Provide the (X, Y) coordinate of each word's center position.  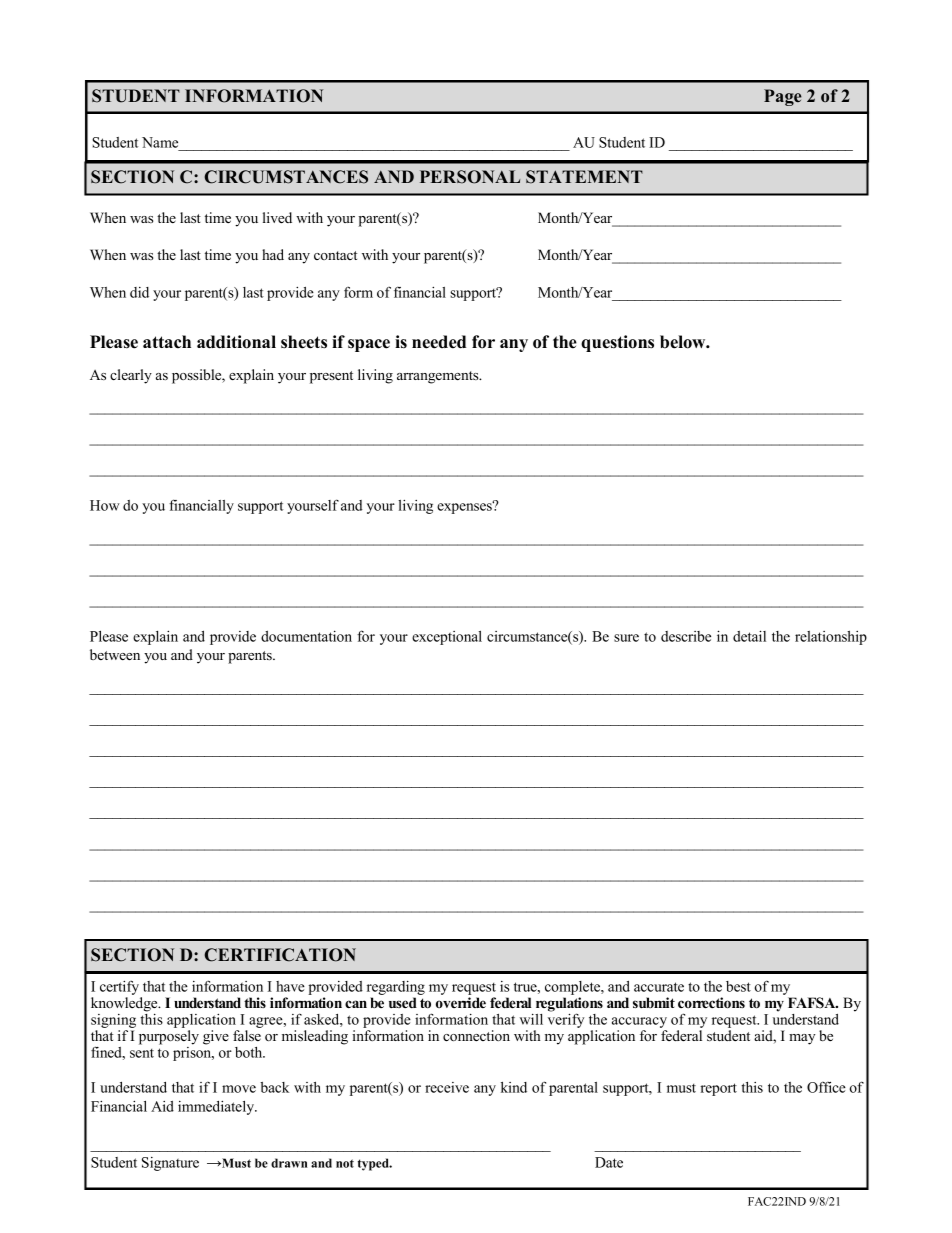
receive (447, 1087)
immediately (217, 1107)
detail (749, 636)
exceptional (447, 637)
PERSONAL (470, 177)
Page (783, 97)
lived (277, 217)
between (115, 654)
